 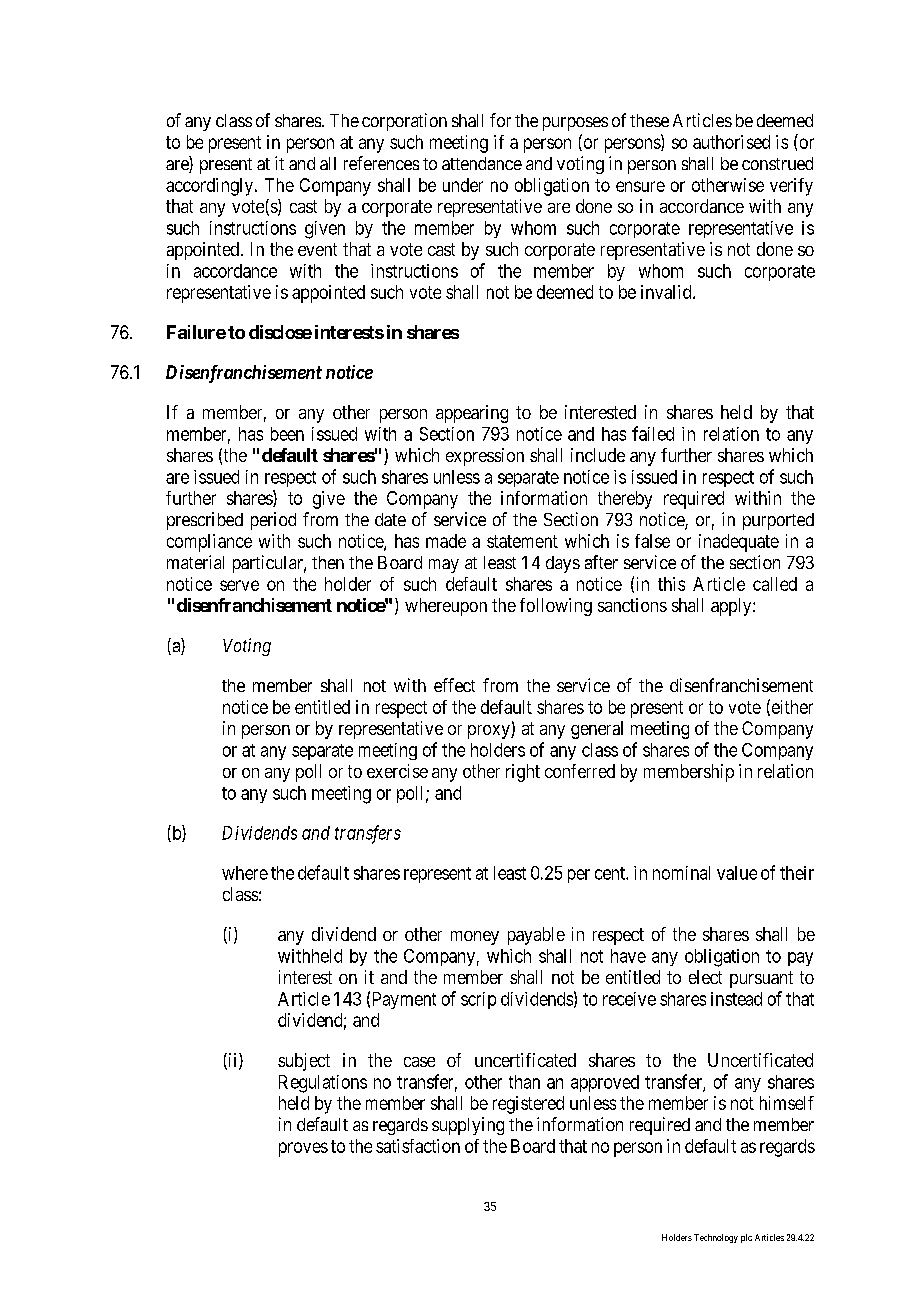 I want to click on effect, so click(x=454, y=685).
